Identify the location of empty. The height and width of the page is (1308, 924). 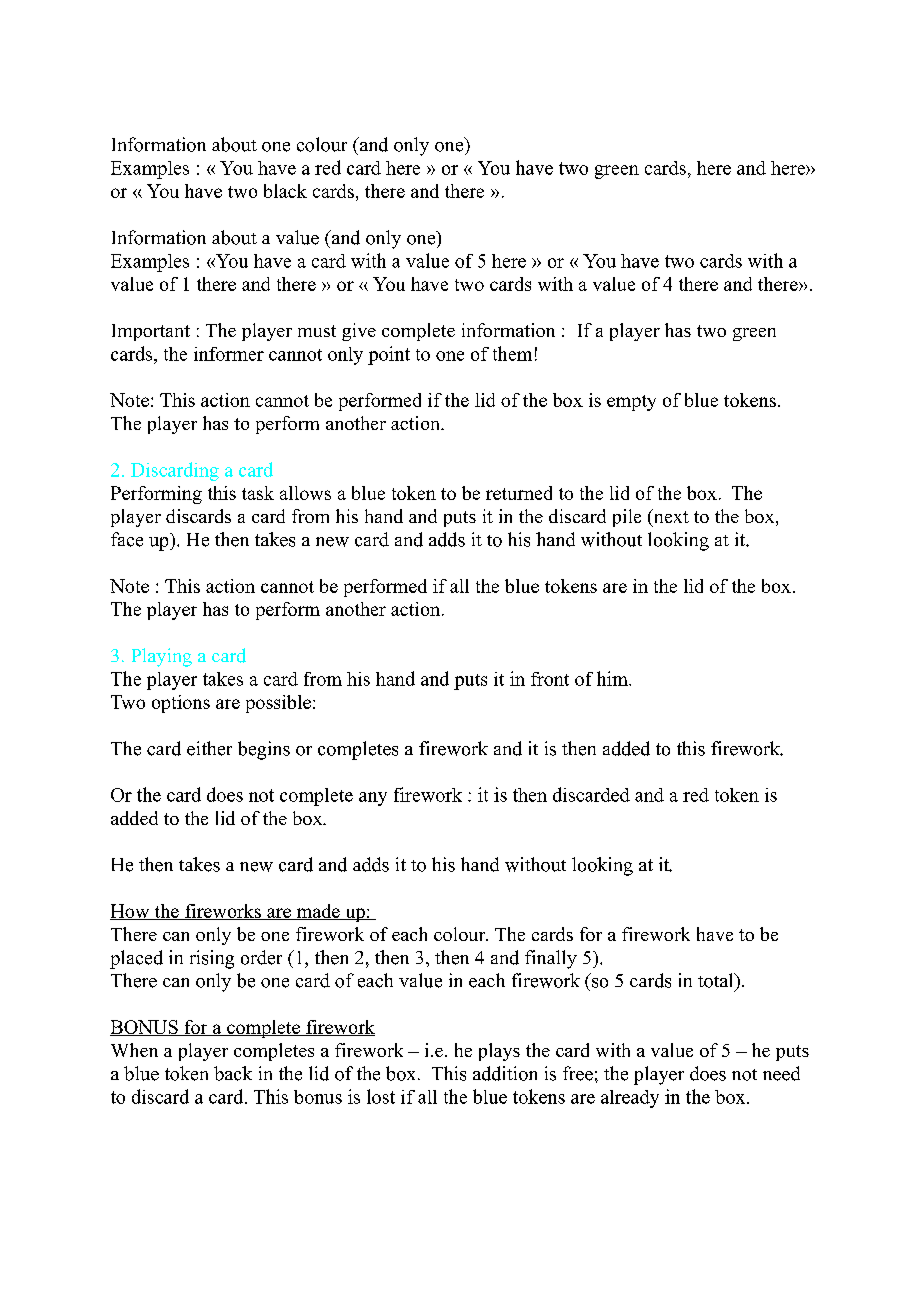
(631, 403).
